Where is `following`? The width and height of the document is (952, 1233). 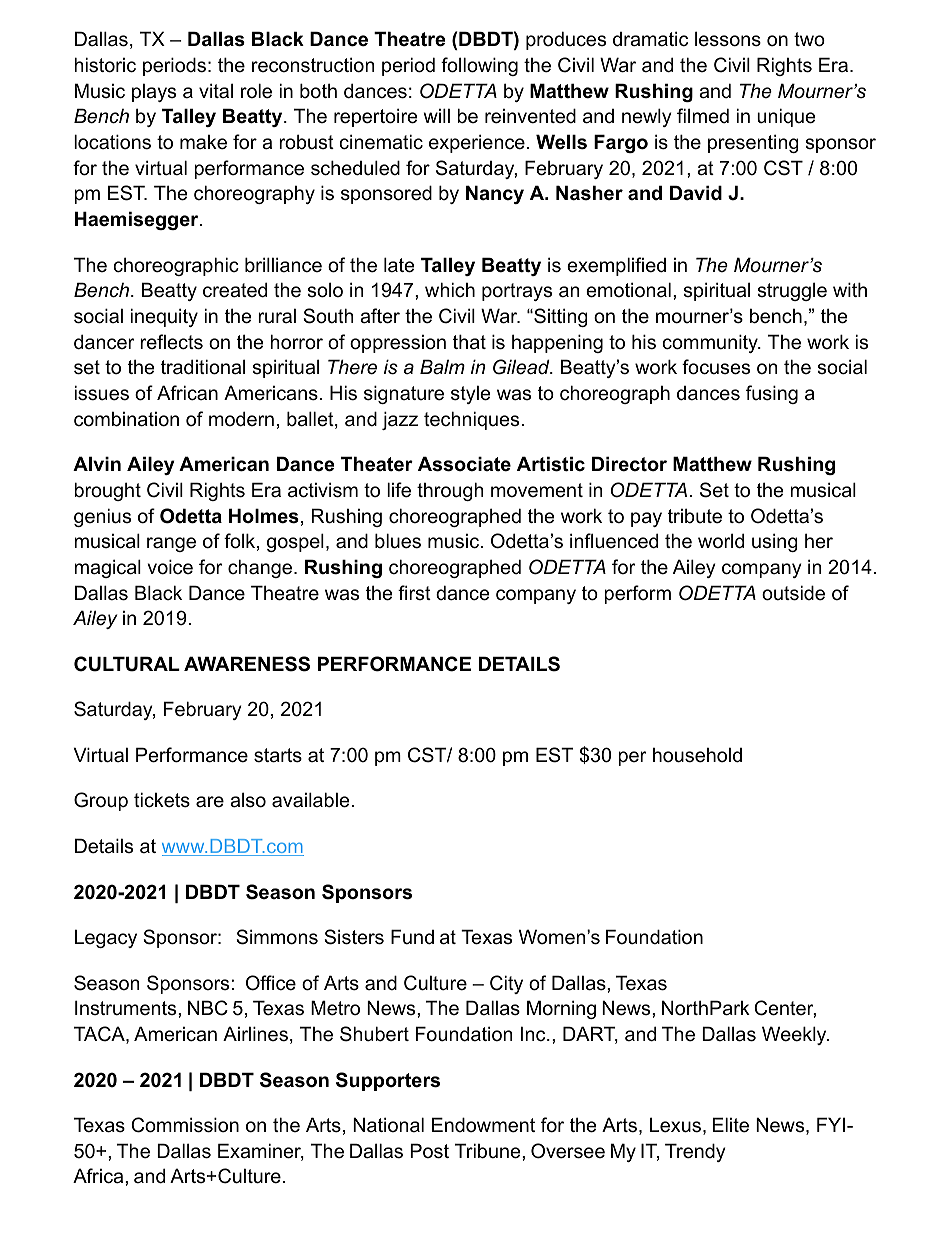
following is located at coordinates (479, 66).
